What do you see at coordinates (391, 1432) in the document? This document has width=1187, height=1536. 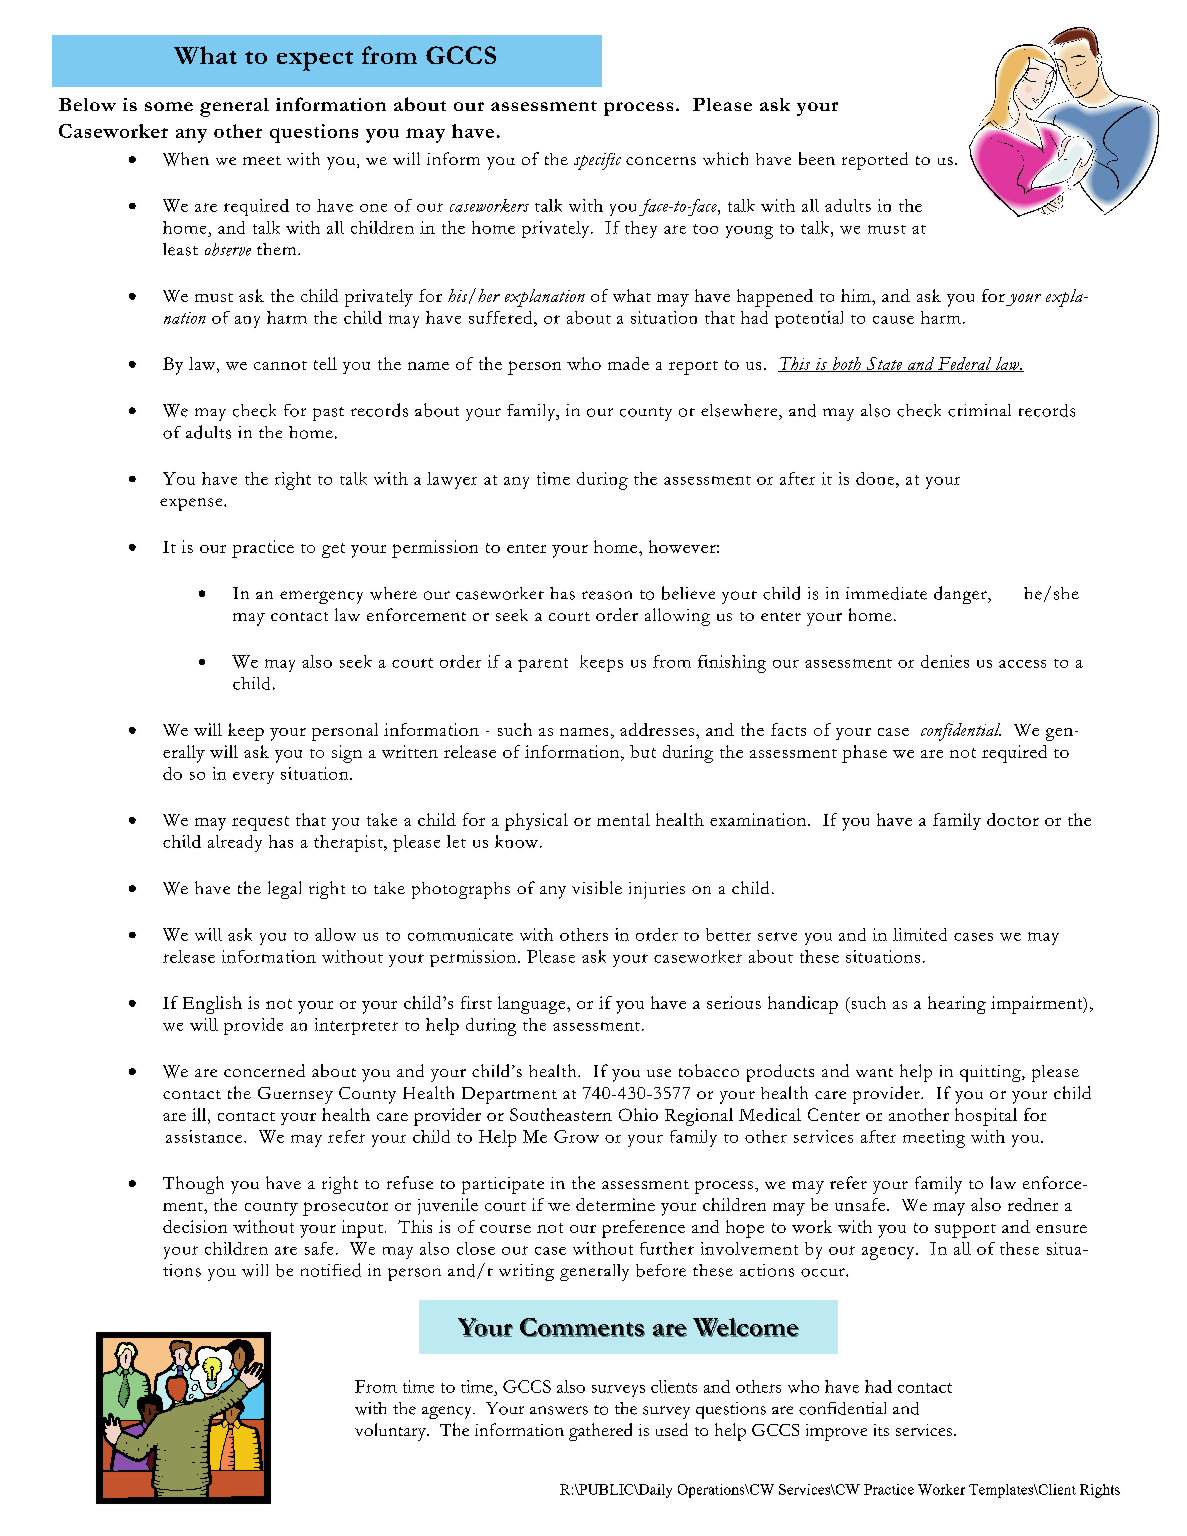 I see `voluntary` at bounding box center [391, 1432].
